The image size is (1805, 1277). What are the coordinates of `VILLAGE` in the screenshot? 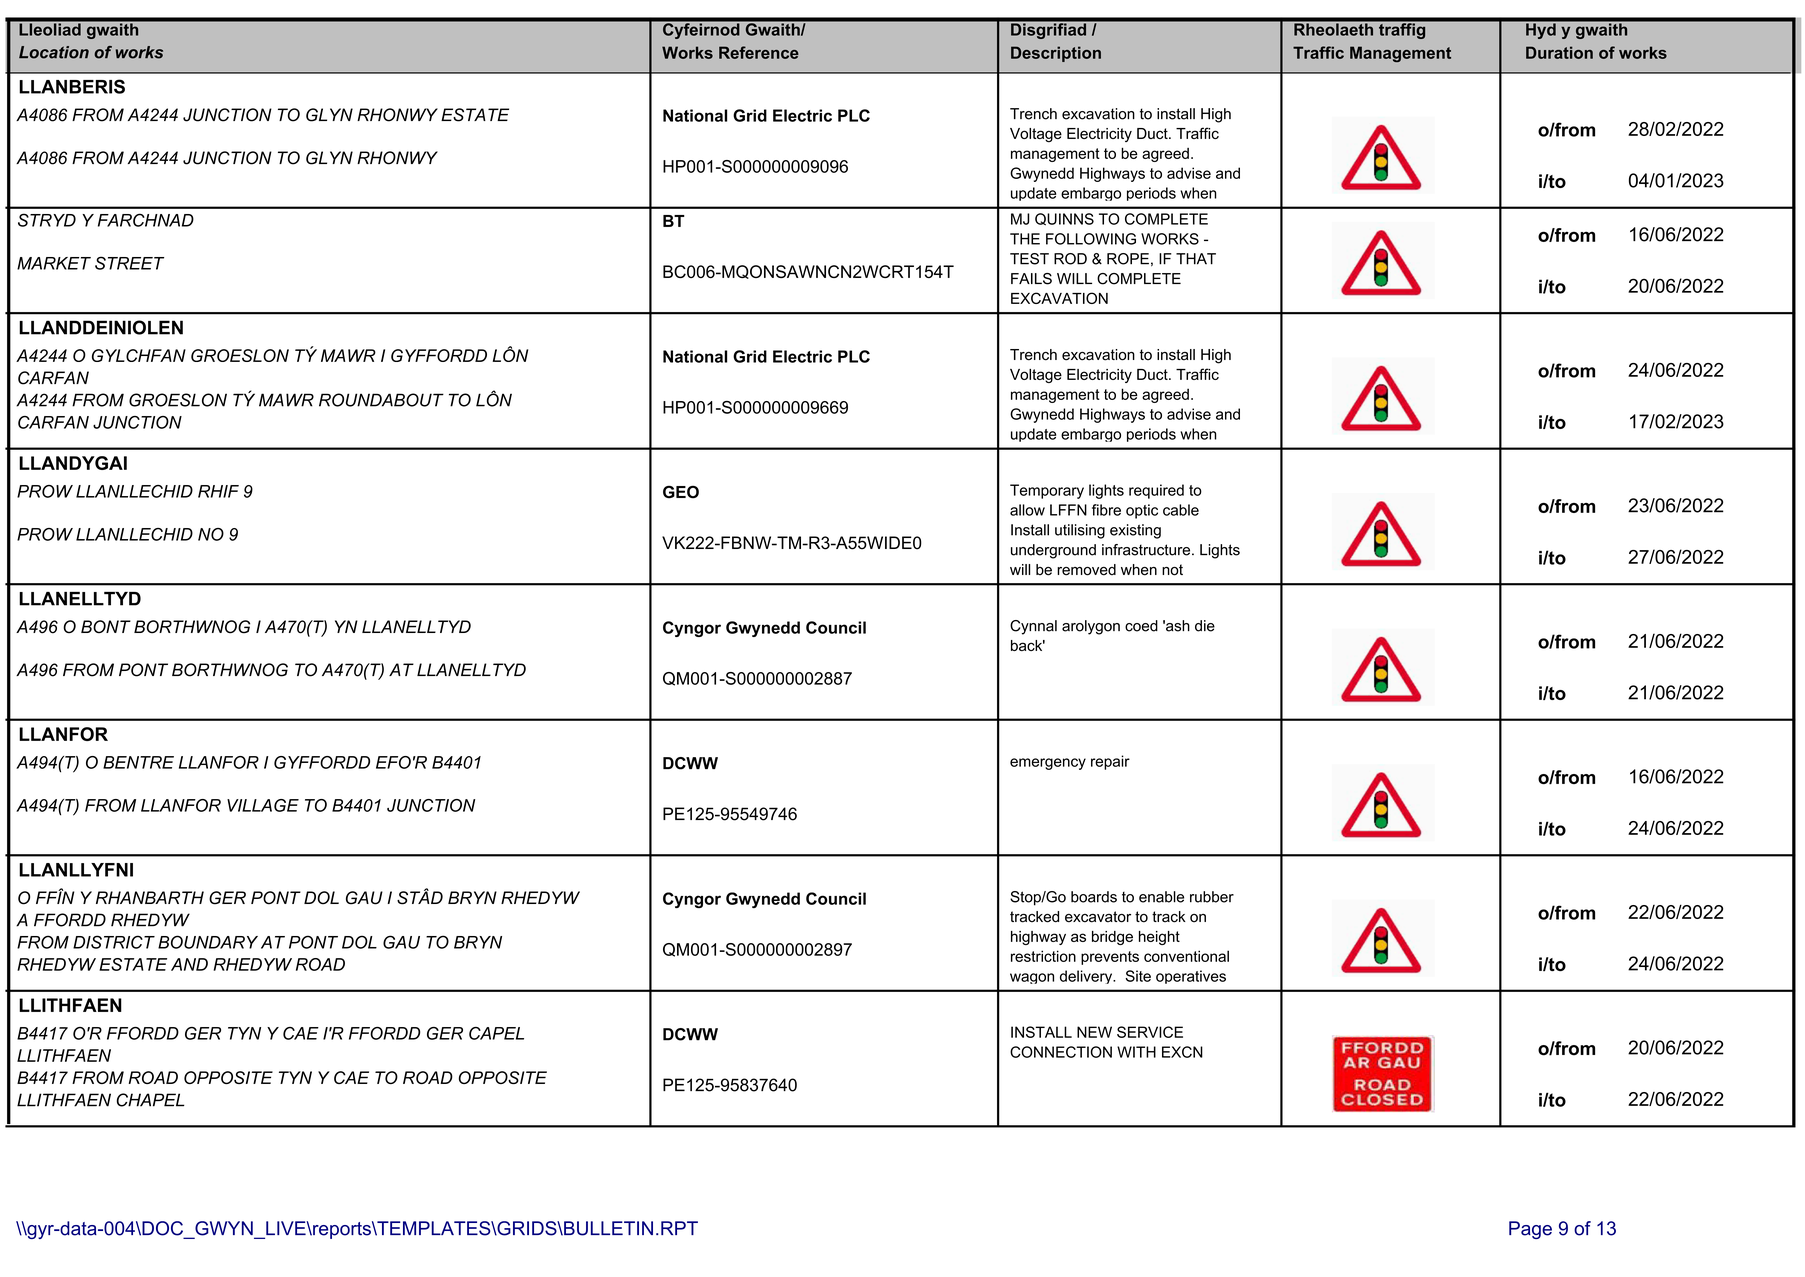 It's located at (263, 805).
